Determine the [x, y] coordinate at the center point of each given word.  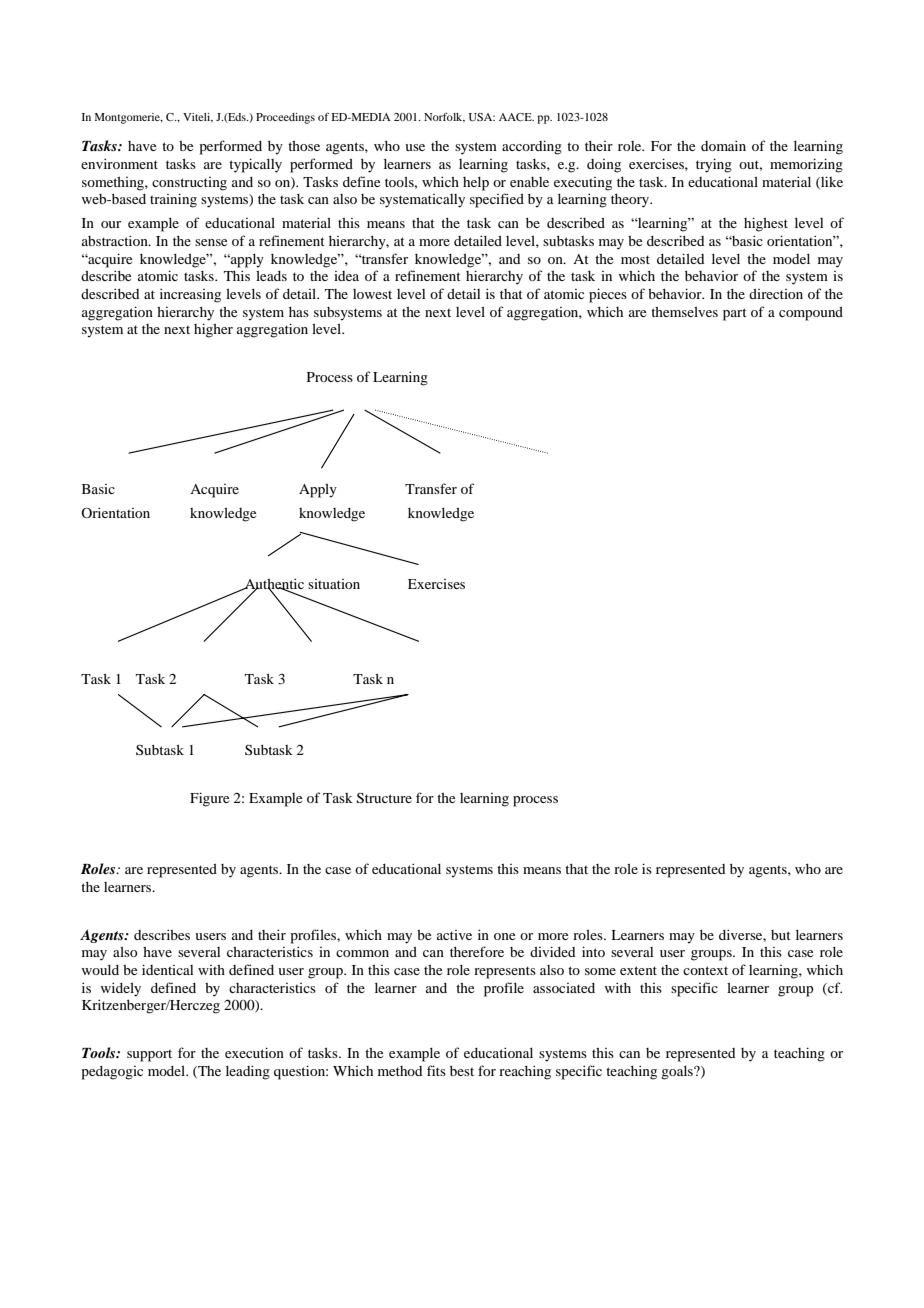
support [149, 1056]
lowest [372, 294]
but [781, 935]
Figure [209, 799]
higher [213, 330]
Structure [384, 798]
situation [334, 584]
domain [723, 145]
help [476, 184]
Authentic [273, 585]
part [735, 314]
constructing [189, 184]
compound [811, 314]
